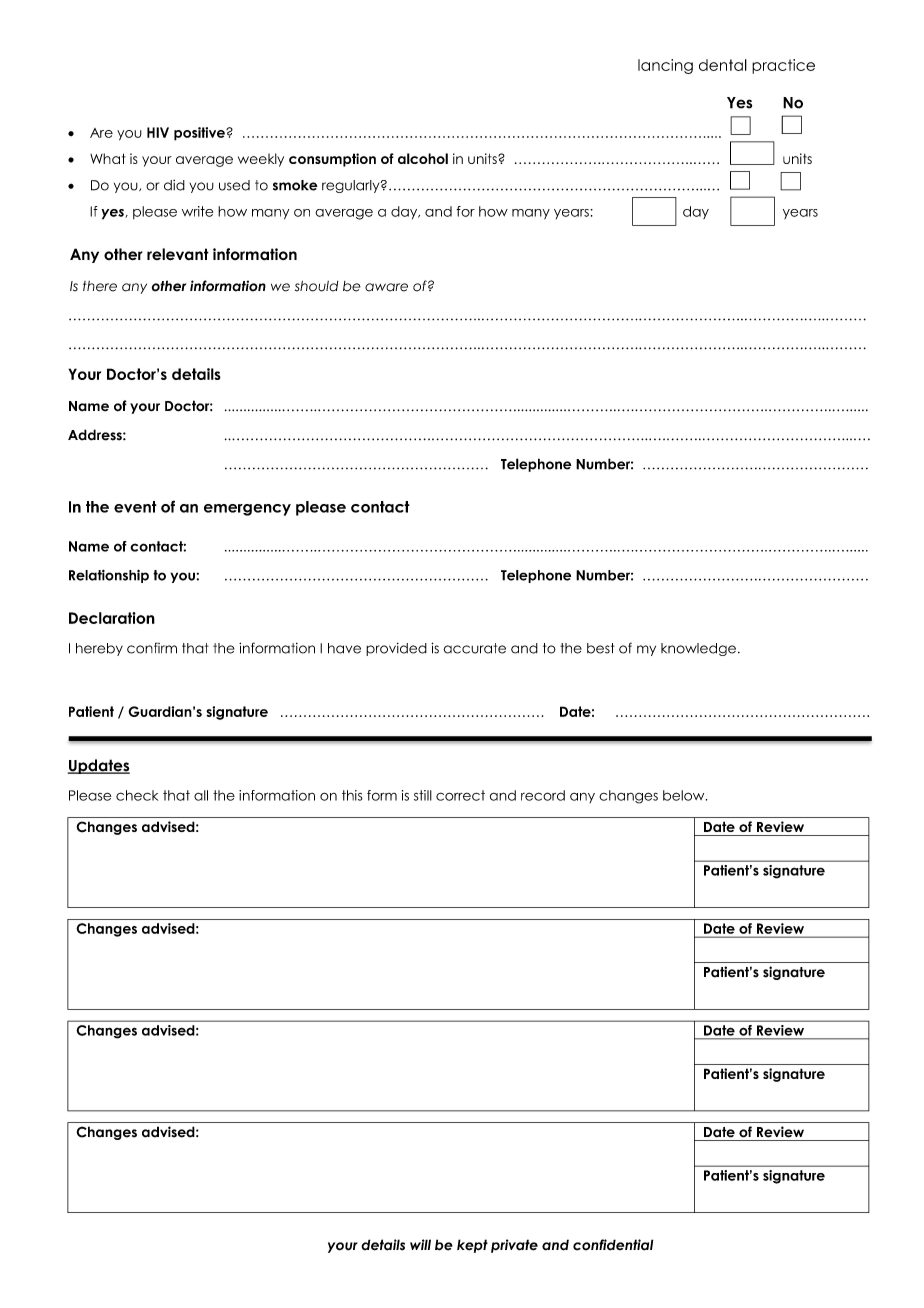 The height and width of the screenshot is (1308, 924). What do you see at coordinates (386, 287) in the screenshot?
I see `aware` at bounding box center [386, 287].
